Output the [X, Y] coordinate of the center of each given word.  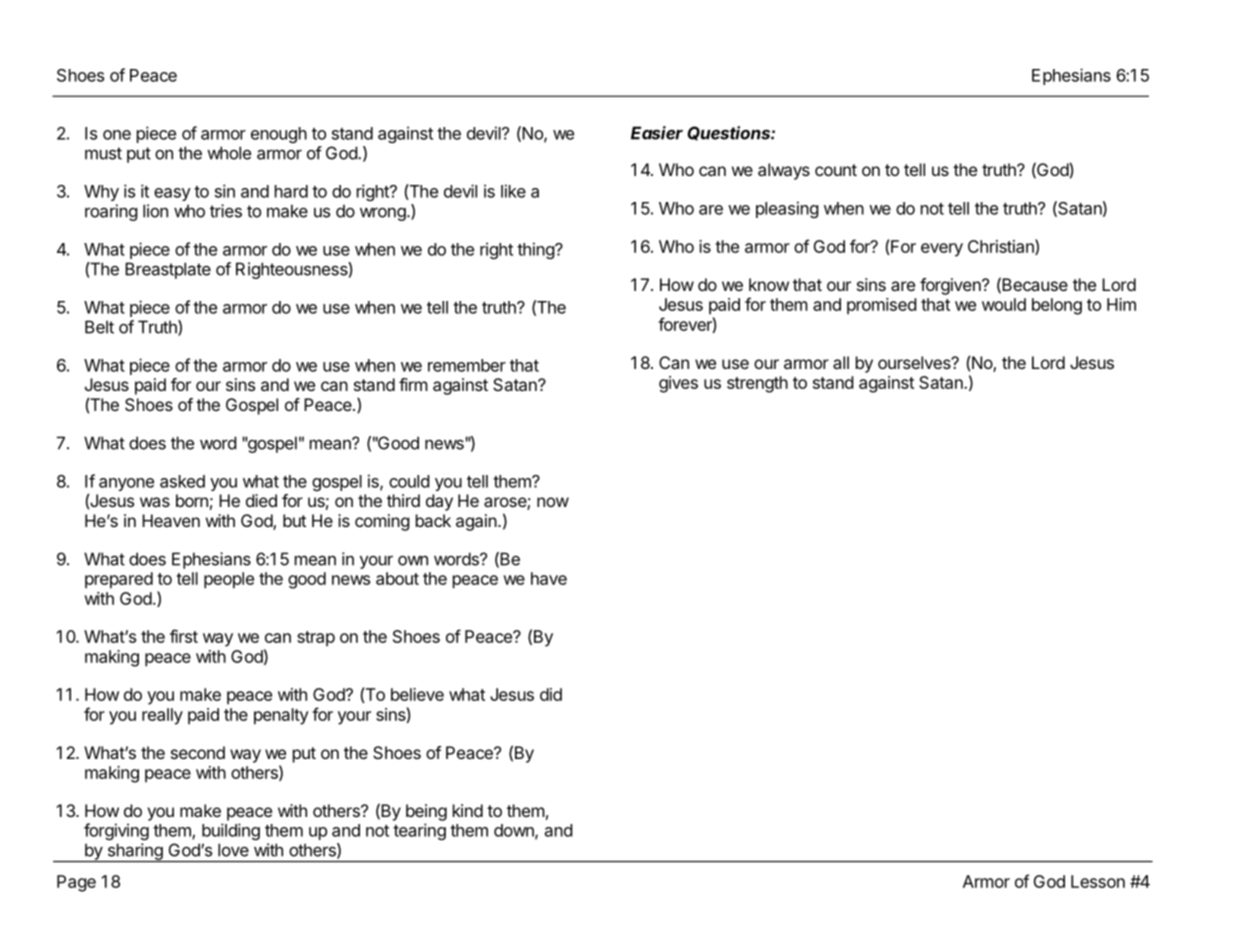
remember [467, 365]
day [439, 502]
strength [757, 384]
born [192, 500]
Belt [99, 327]
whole [229, 153]
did [551, 694]
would [1004, 304]
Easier [657, 133]
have [549, 578]
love [233, 850]
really [162, 716]
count [836, 170]
